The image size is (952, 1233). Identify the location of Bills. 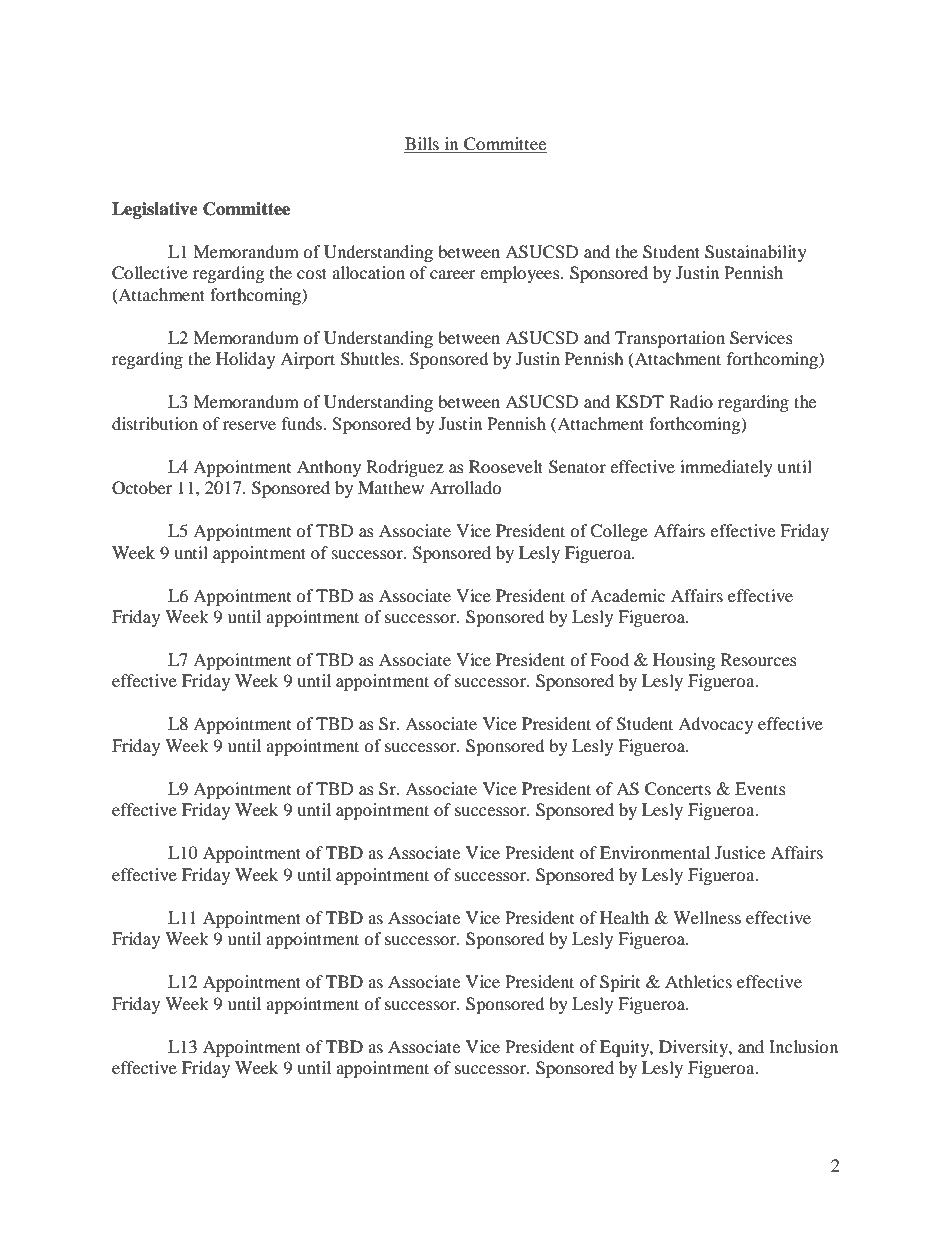
(422, 145).
